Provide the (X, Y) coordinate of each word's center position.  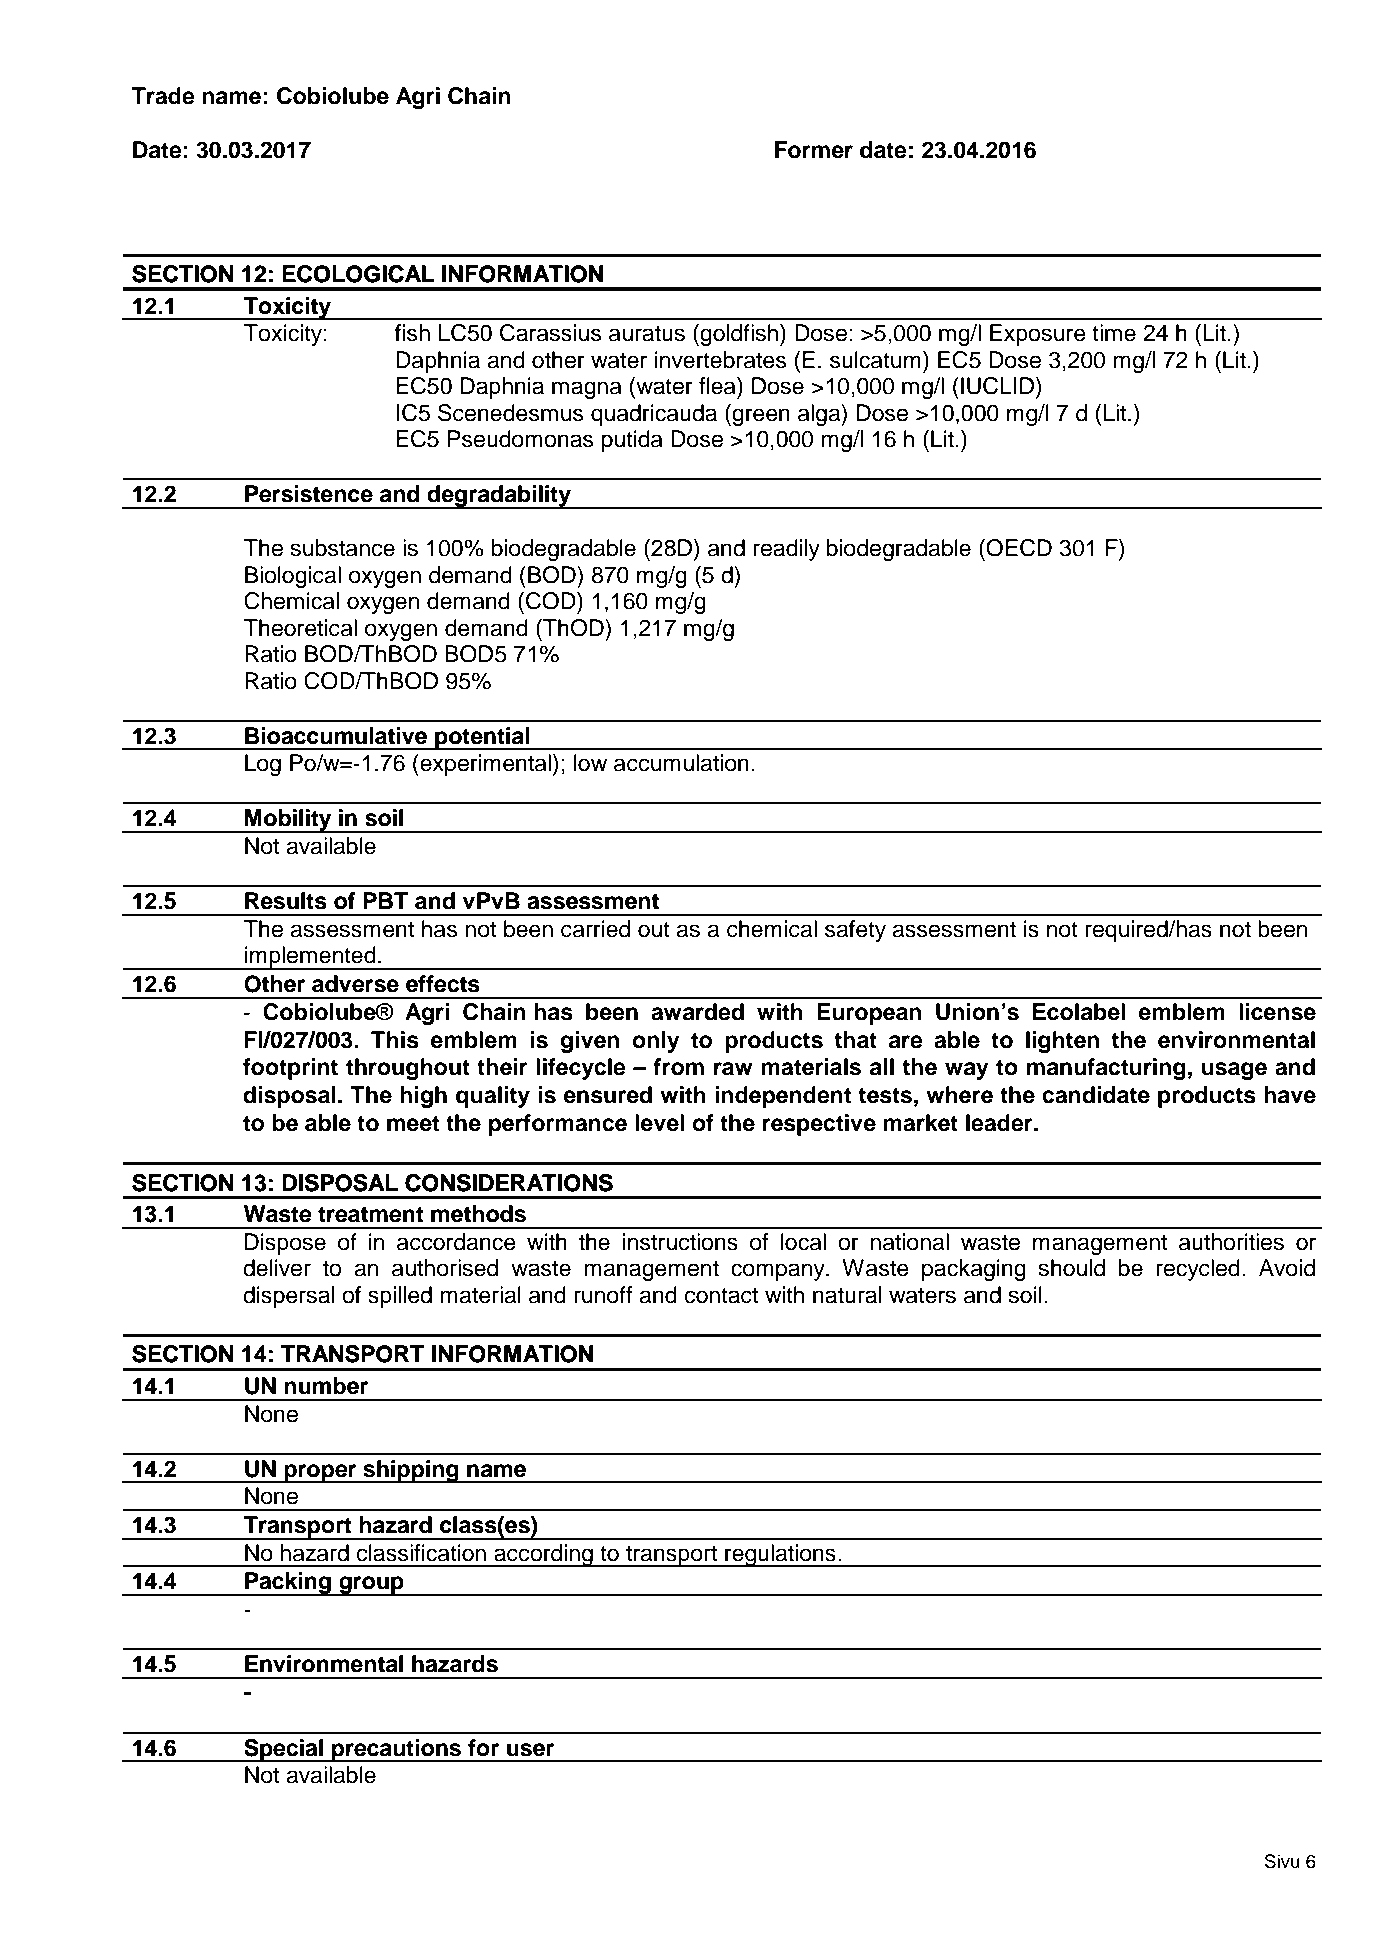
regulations (780, 1555)
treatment (370, 1214)
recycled (1198, 1270)
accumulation (681, 763)
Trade (163, 96)
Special (283, 1750)
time (1114, 333)
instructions (680, 1242)
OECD (1018, 548)
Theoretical (300, 628)
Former (814, 150)
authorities (1231, 1242)
